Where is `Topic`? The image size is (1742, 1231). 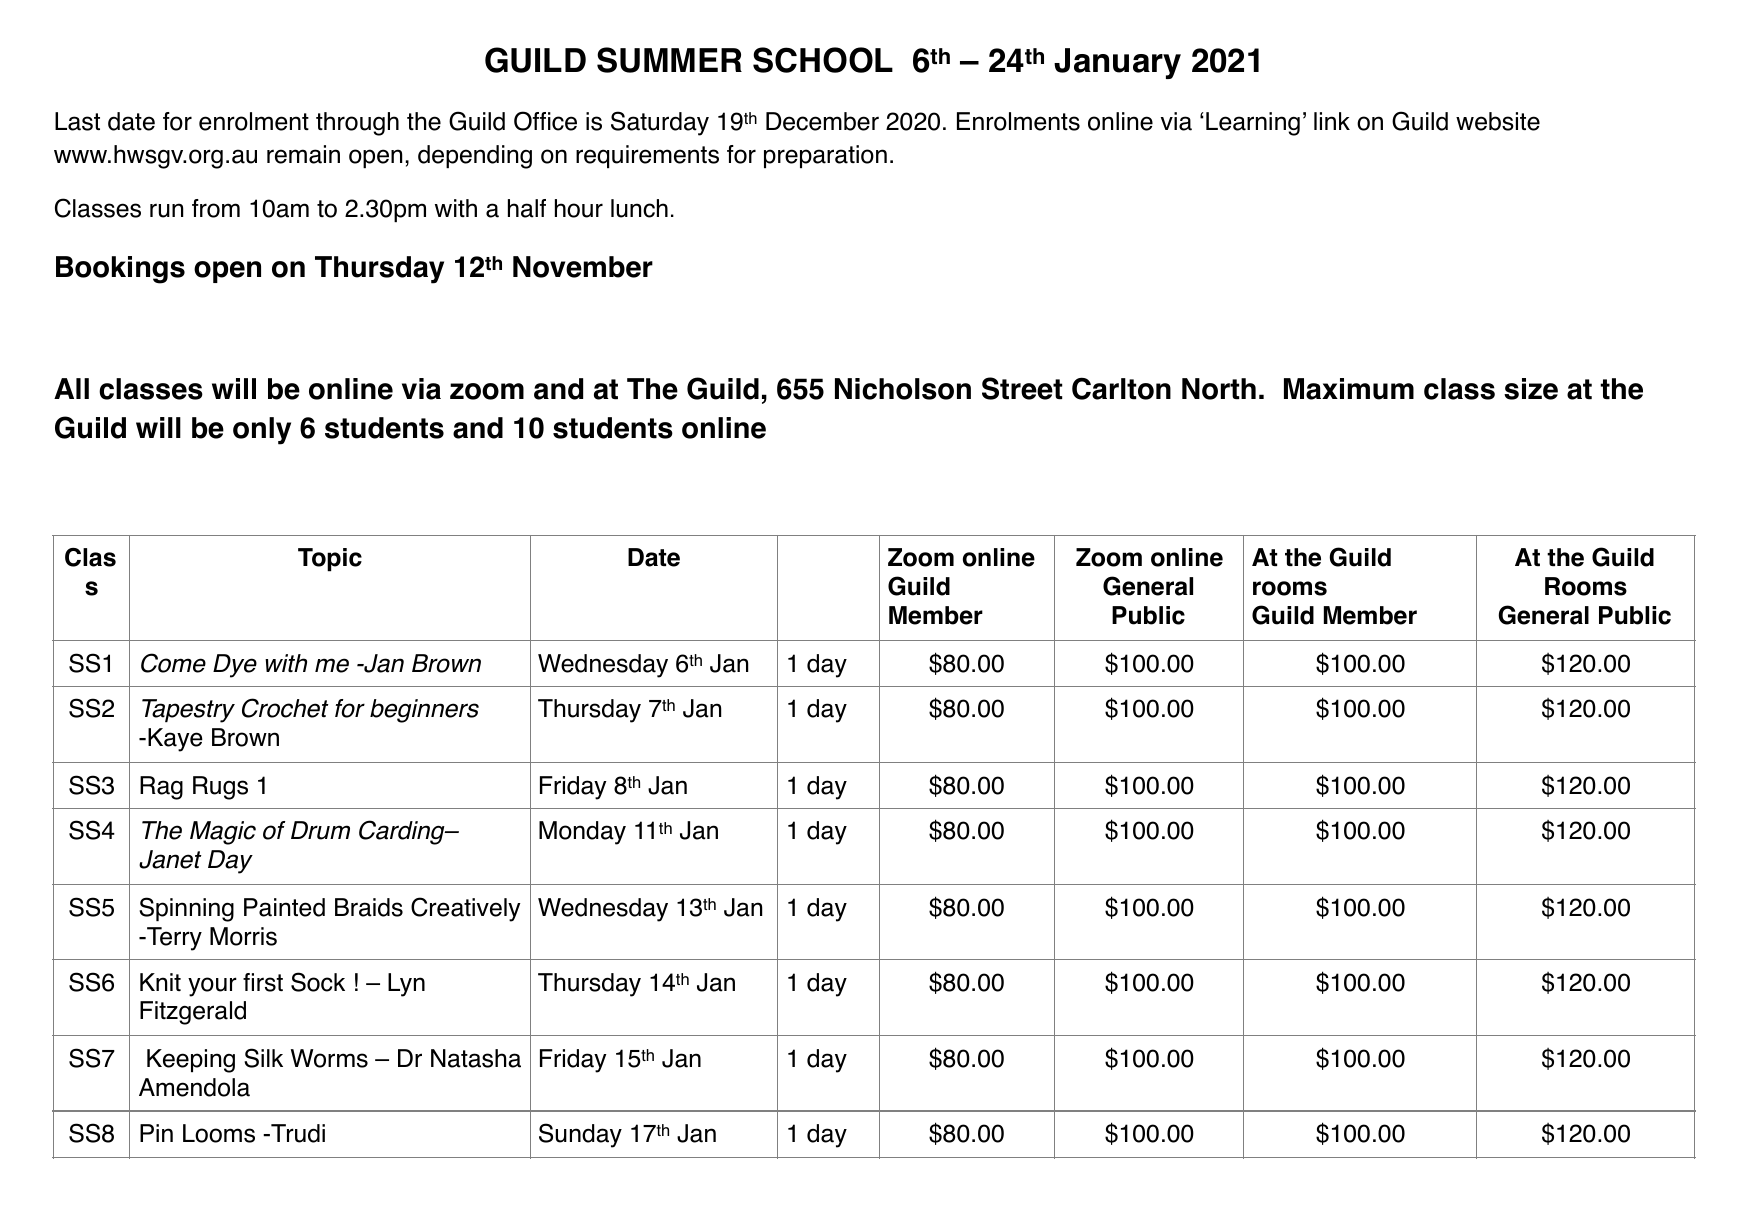 Topic is located at coordinates (330, 560).
